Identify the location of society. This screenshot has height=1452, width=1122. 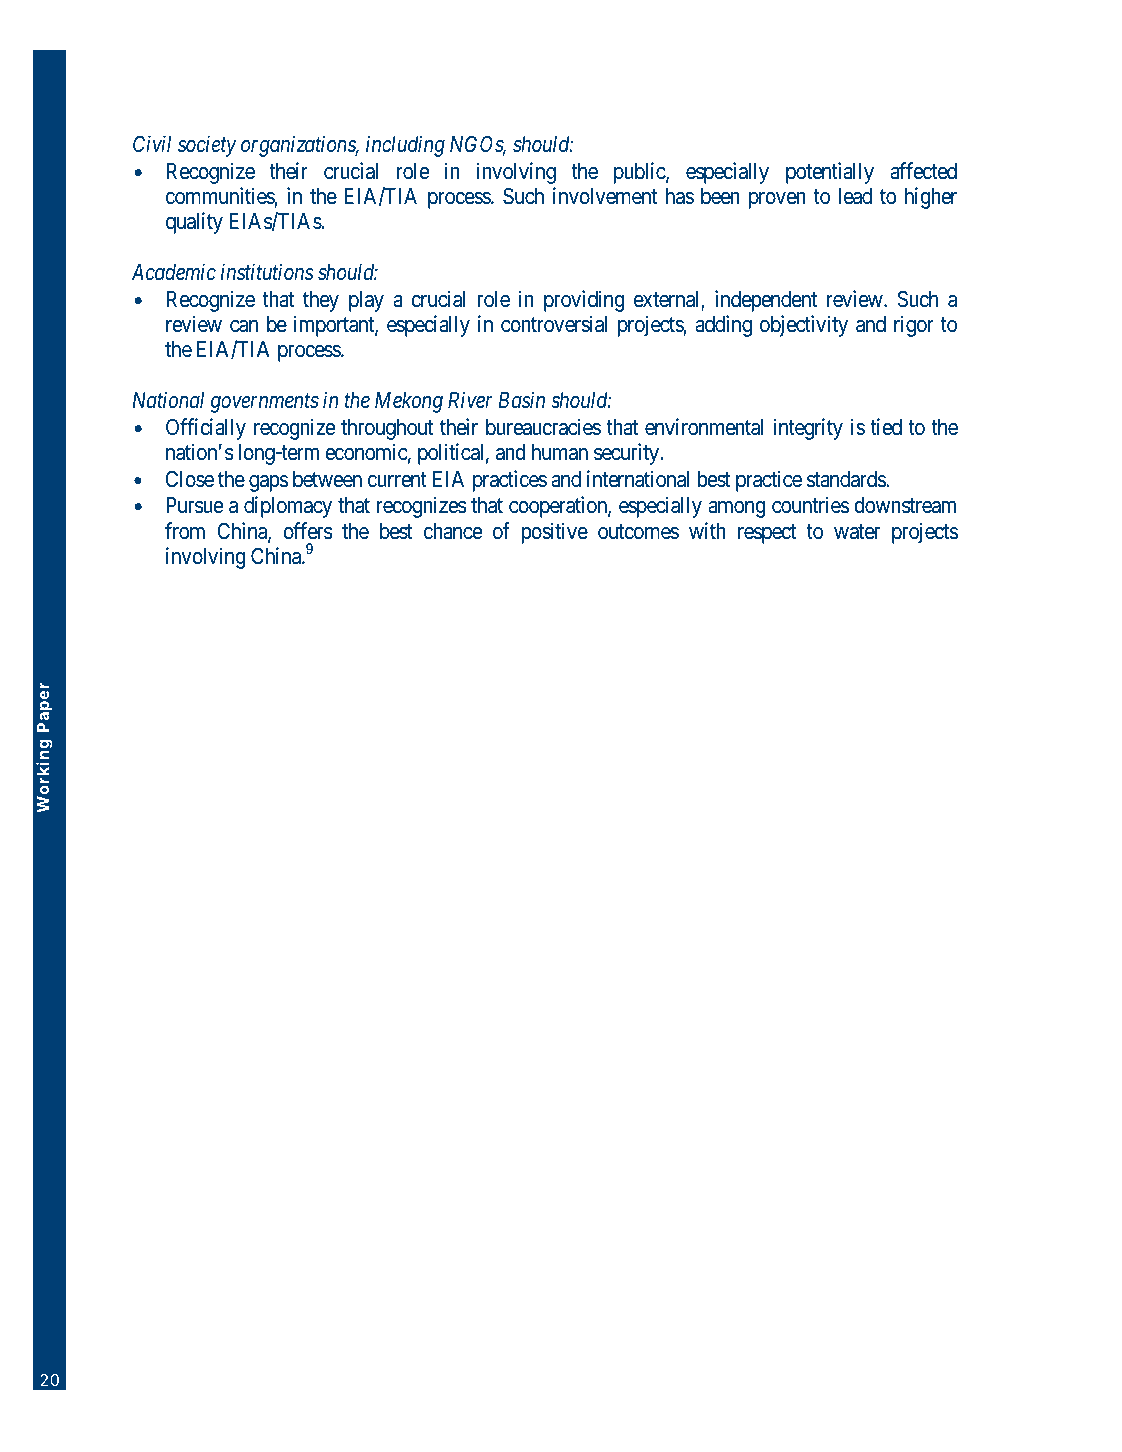
(207, 146).
